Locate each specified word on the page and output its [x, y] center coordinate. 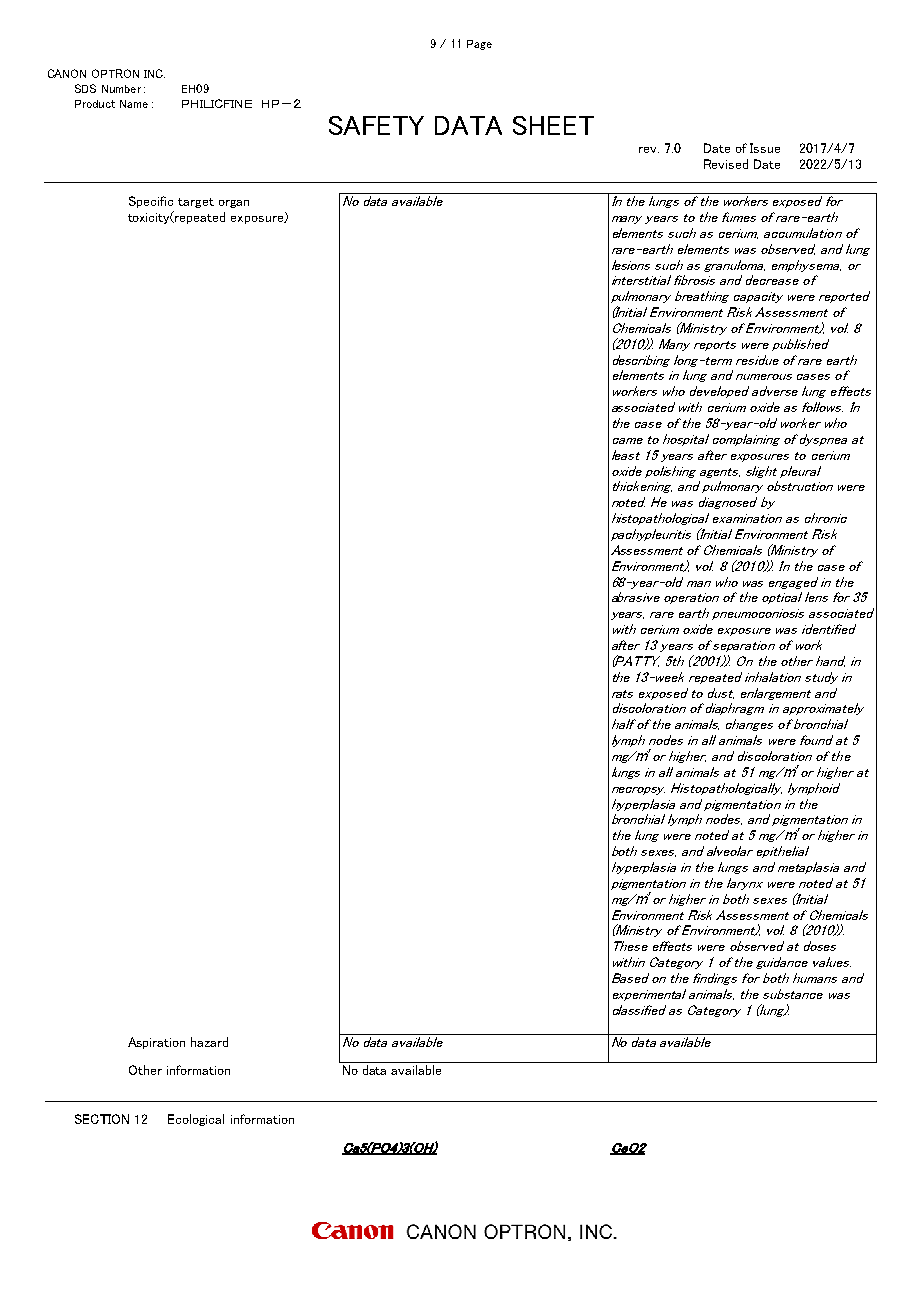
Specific [151, 202]
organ [234, 204]
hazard [209, 1042]
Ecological [196, 1120]
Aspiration [156, 1043]
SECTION [102, 1119]
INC [154, 73]
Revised [726, 164]
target [196, 203]
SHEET [553, 125]
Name [134, 104]
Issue [765, 148]
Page [479, 45]
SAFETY [376, 125]
